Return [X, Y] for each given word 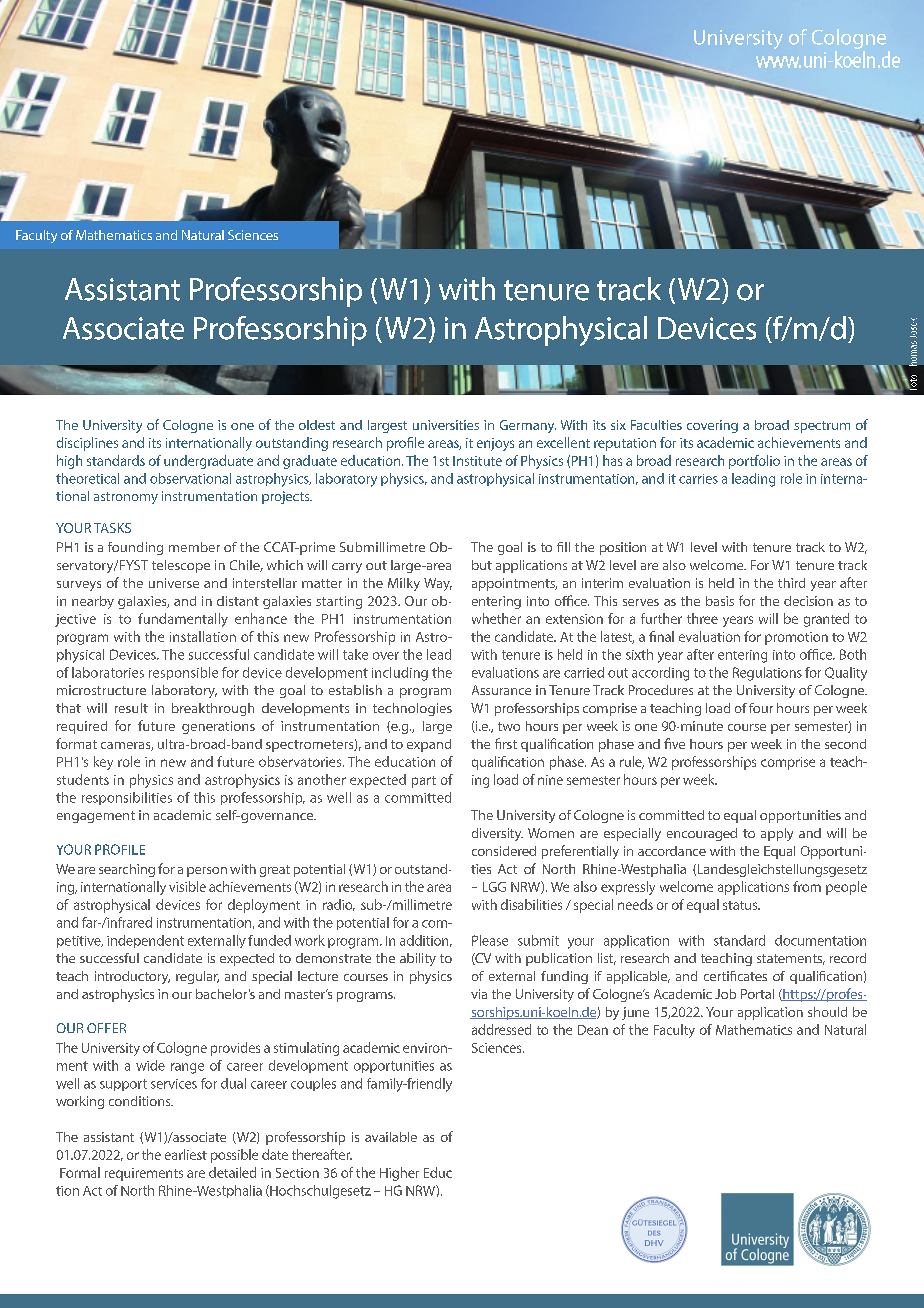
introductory [132, 977]
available [391, 1137]
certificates [735, 976]
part [424, 782]
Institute [477, 461]
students [83, 779]
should [827, 1012]
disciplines [87, 444]
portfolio [754, 462]
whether [496, 618]
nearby [93, 602]
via [479, 994]
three [702, 618]
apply [777, 834]
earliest [186, 1154]
